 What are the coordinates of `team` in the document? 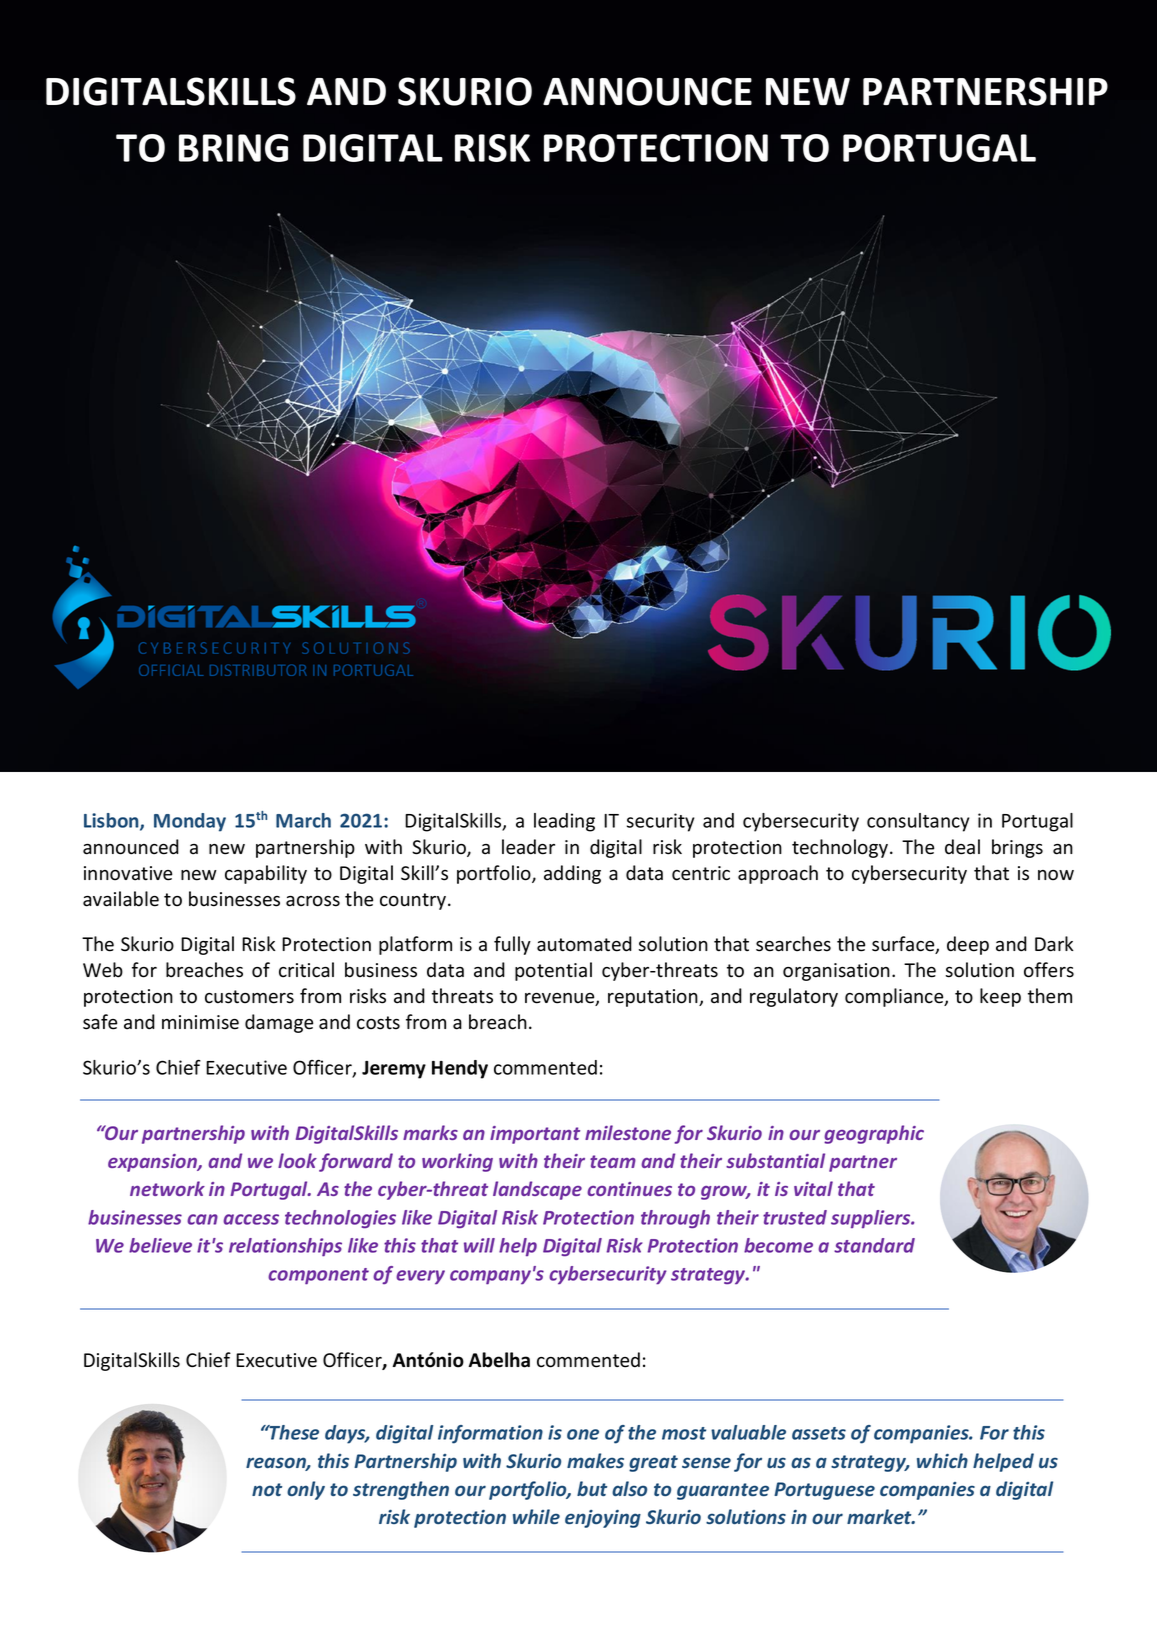 It's located at (613, 1161).
